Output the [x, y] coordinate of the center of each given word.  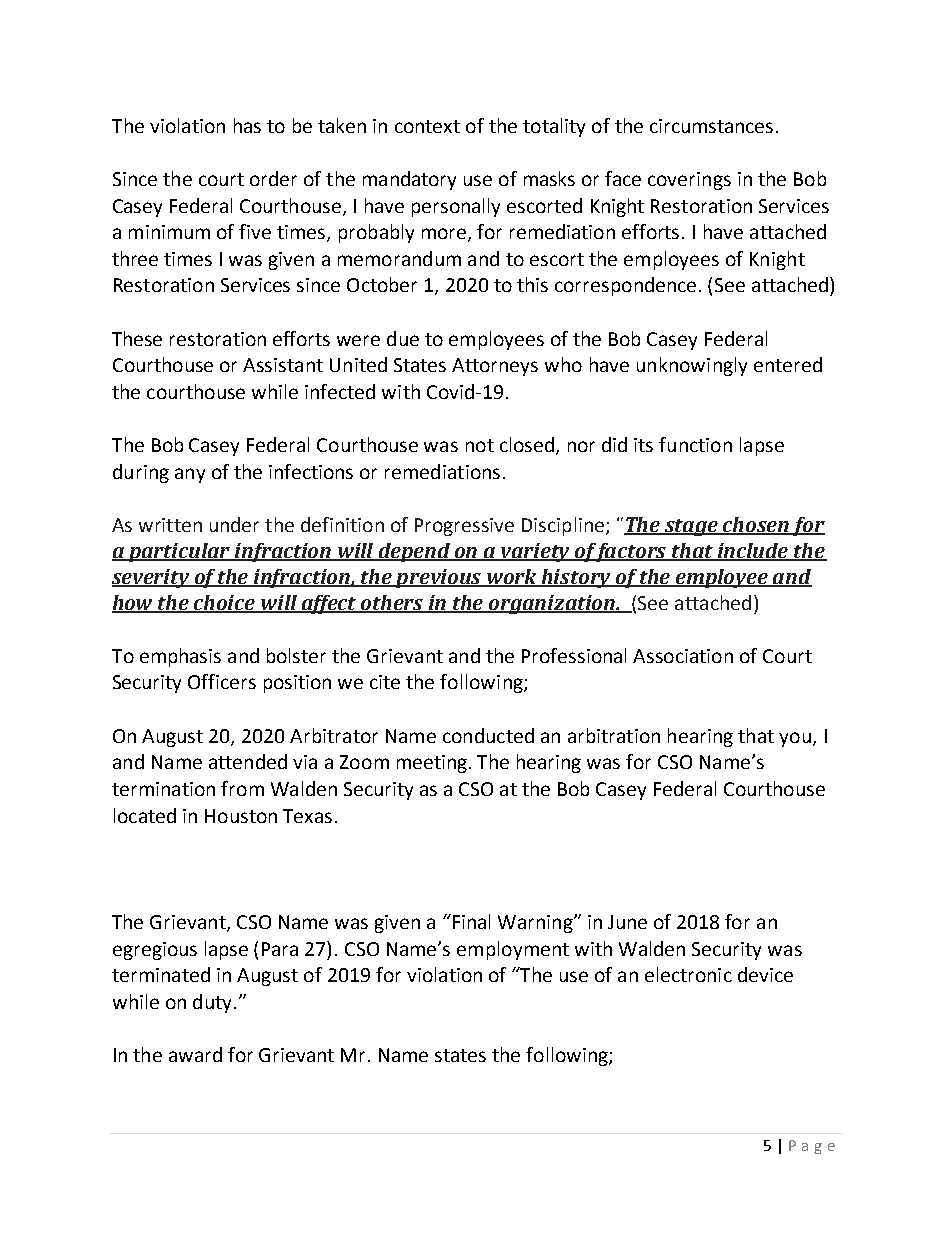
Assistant [283, 365]
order [273, 178]
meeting [432, 764]
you [795, 739]
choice [225, 603]
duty [212, 1003]
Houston [241, 816]
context [427, 126]
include [753, 552]
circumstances [711, 126]
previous [439, 578]
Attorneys [495, 367]
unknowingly [692, 366]
